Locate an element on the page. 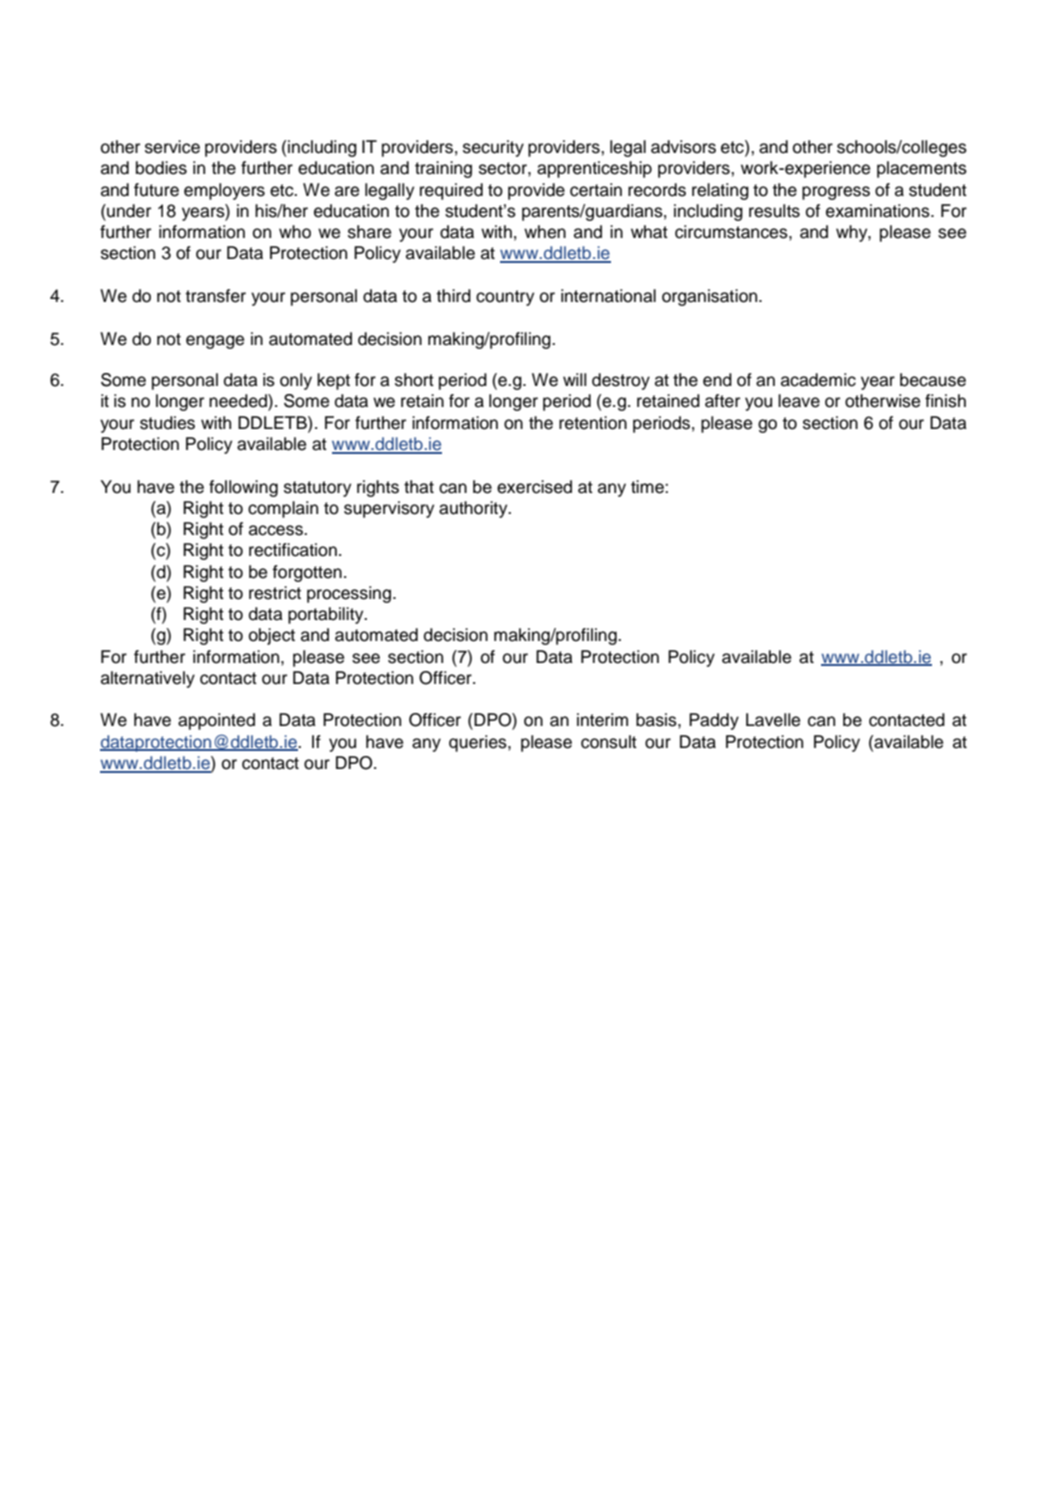 The image size is (1055, 1492). processing is located at coordinates (350, 594).
